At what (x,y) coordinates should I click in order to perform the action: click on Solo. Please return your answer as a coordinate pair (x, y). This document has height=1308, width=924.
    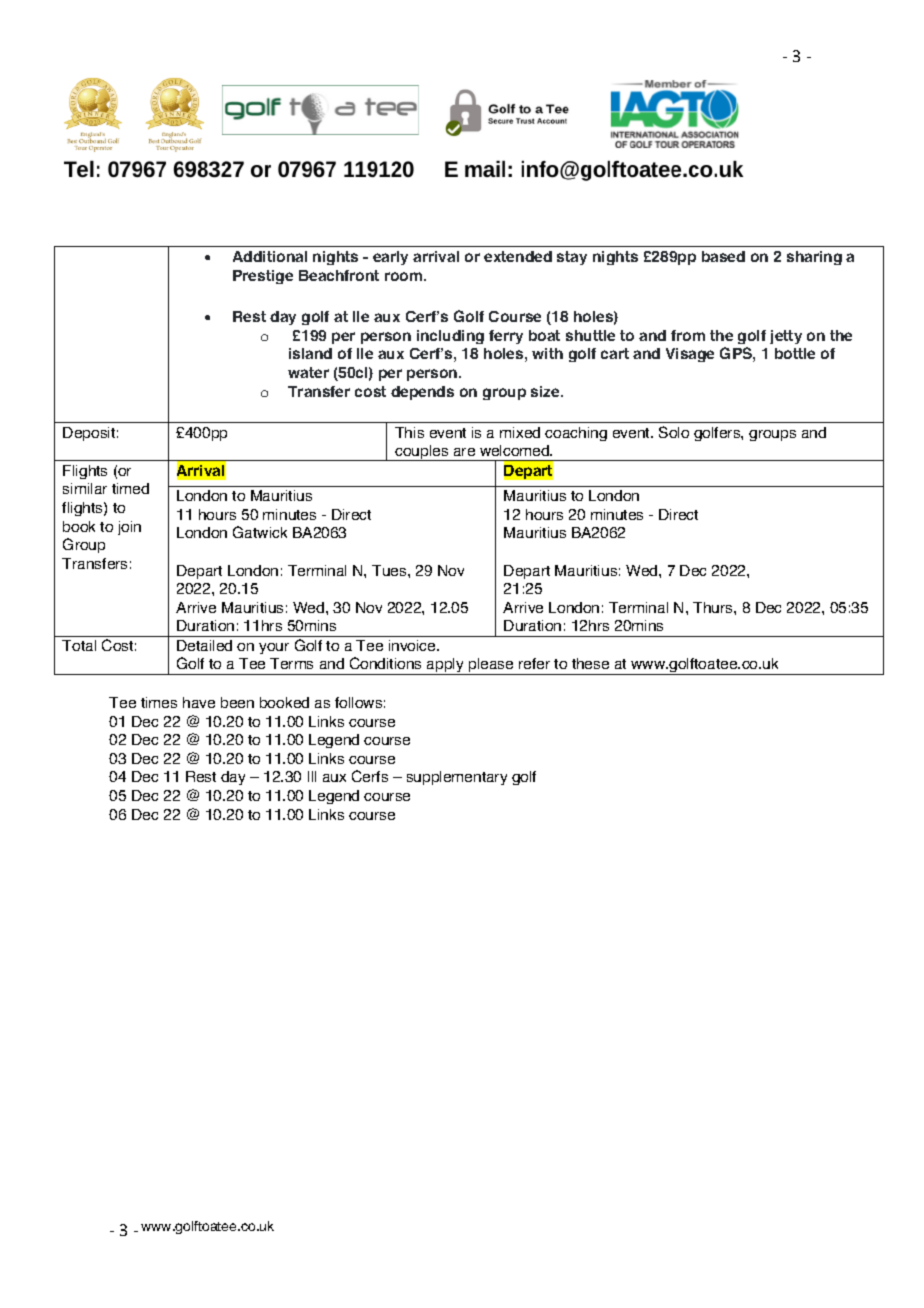
    Looking at the image, I should click on (674, 432).
